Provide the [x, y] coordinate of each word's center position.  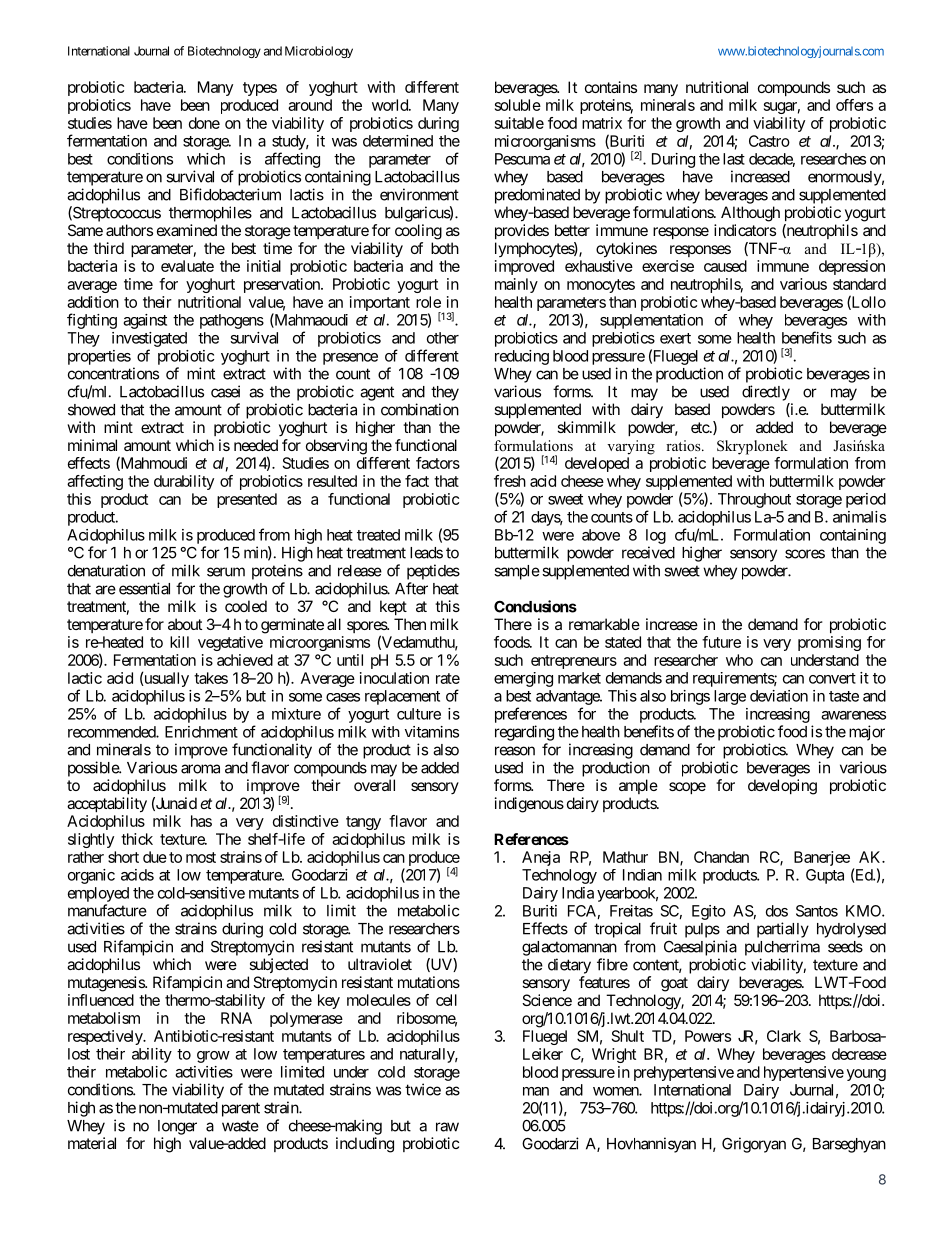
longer [177, 1127]
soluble [518, 105]
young [866, 1075]
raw [447, 1127]
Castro [769, 141]
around [310, 105]
